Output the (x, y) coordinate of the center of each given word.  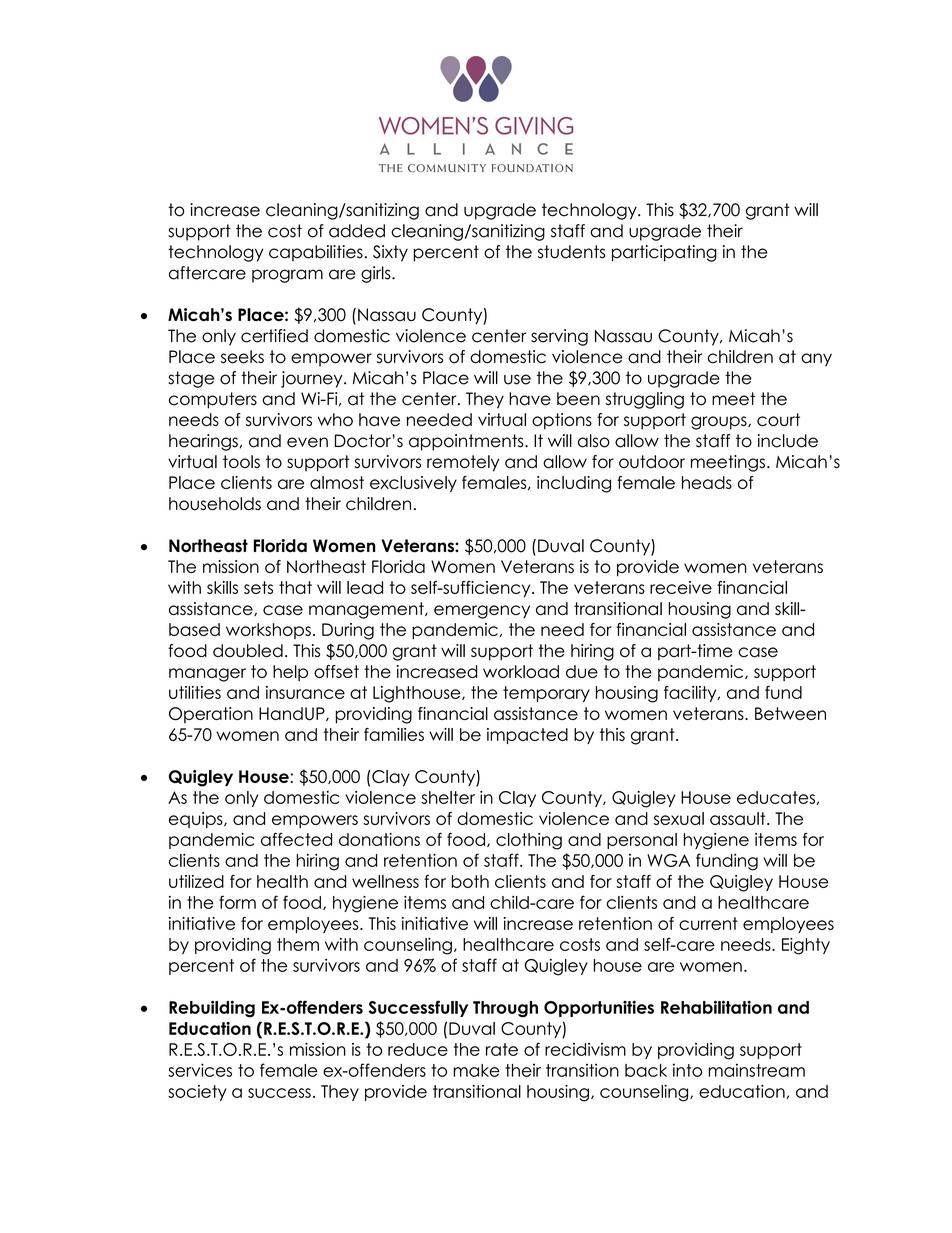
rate (502, 1049)
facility (691, 694)
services (200, 1070)
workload (521, 671)
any (816, 360)
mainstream (756, 1070)
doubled (248, 651)
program (287, 276)
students (571, 252)
